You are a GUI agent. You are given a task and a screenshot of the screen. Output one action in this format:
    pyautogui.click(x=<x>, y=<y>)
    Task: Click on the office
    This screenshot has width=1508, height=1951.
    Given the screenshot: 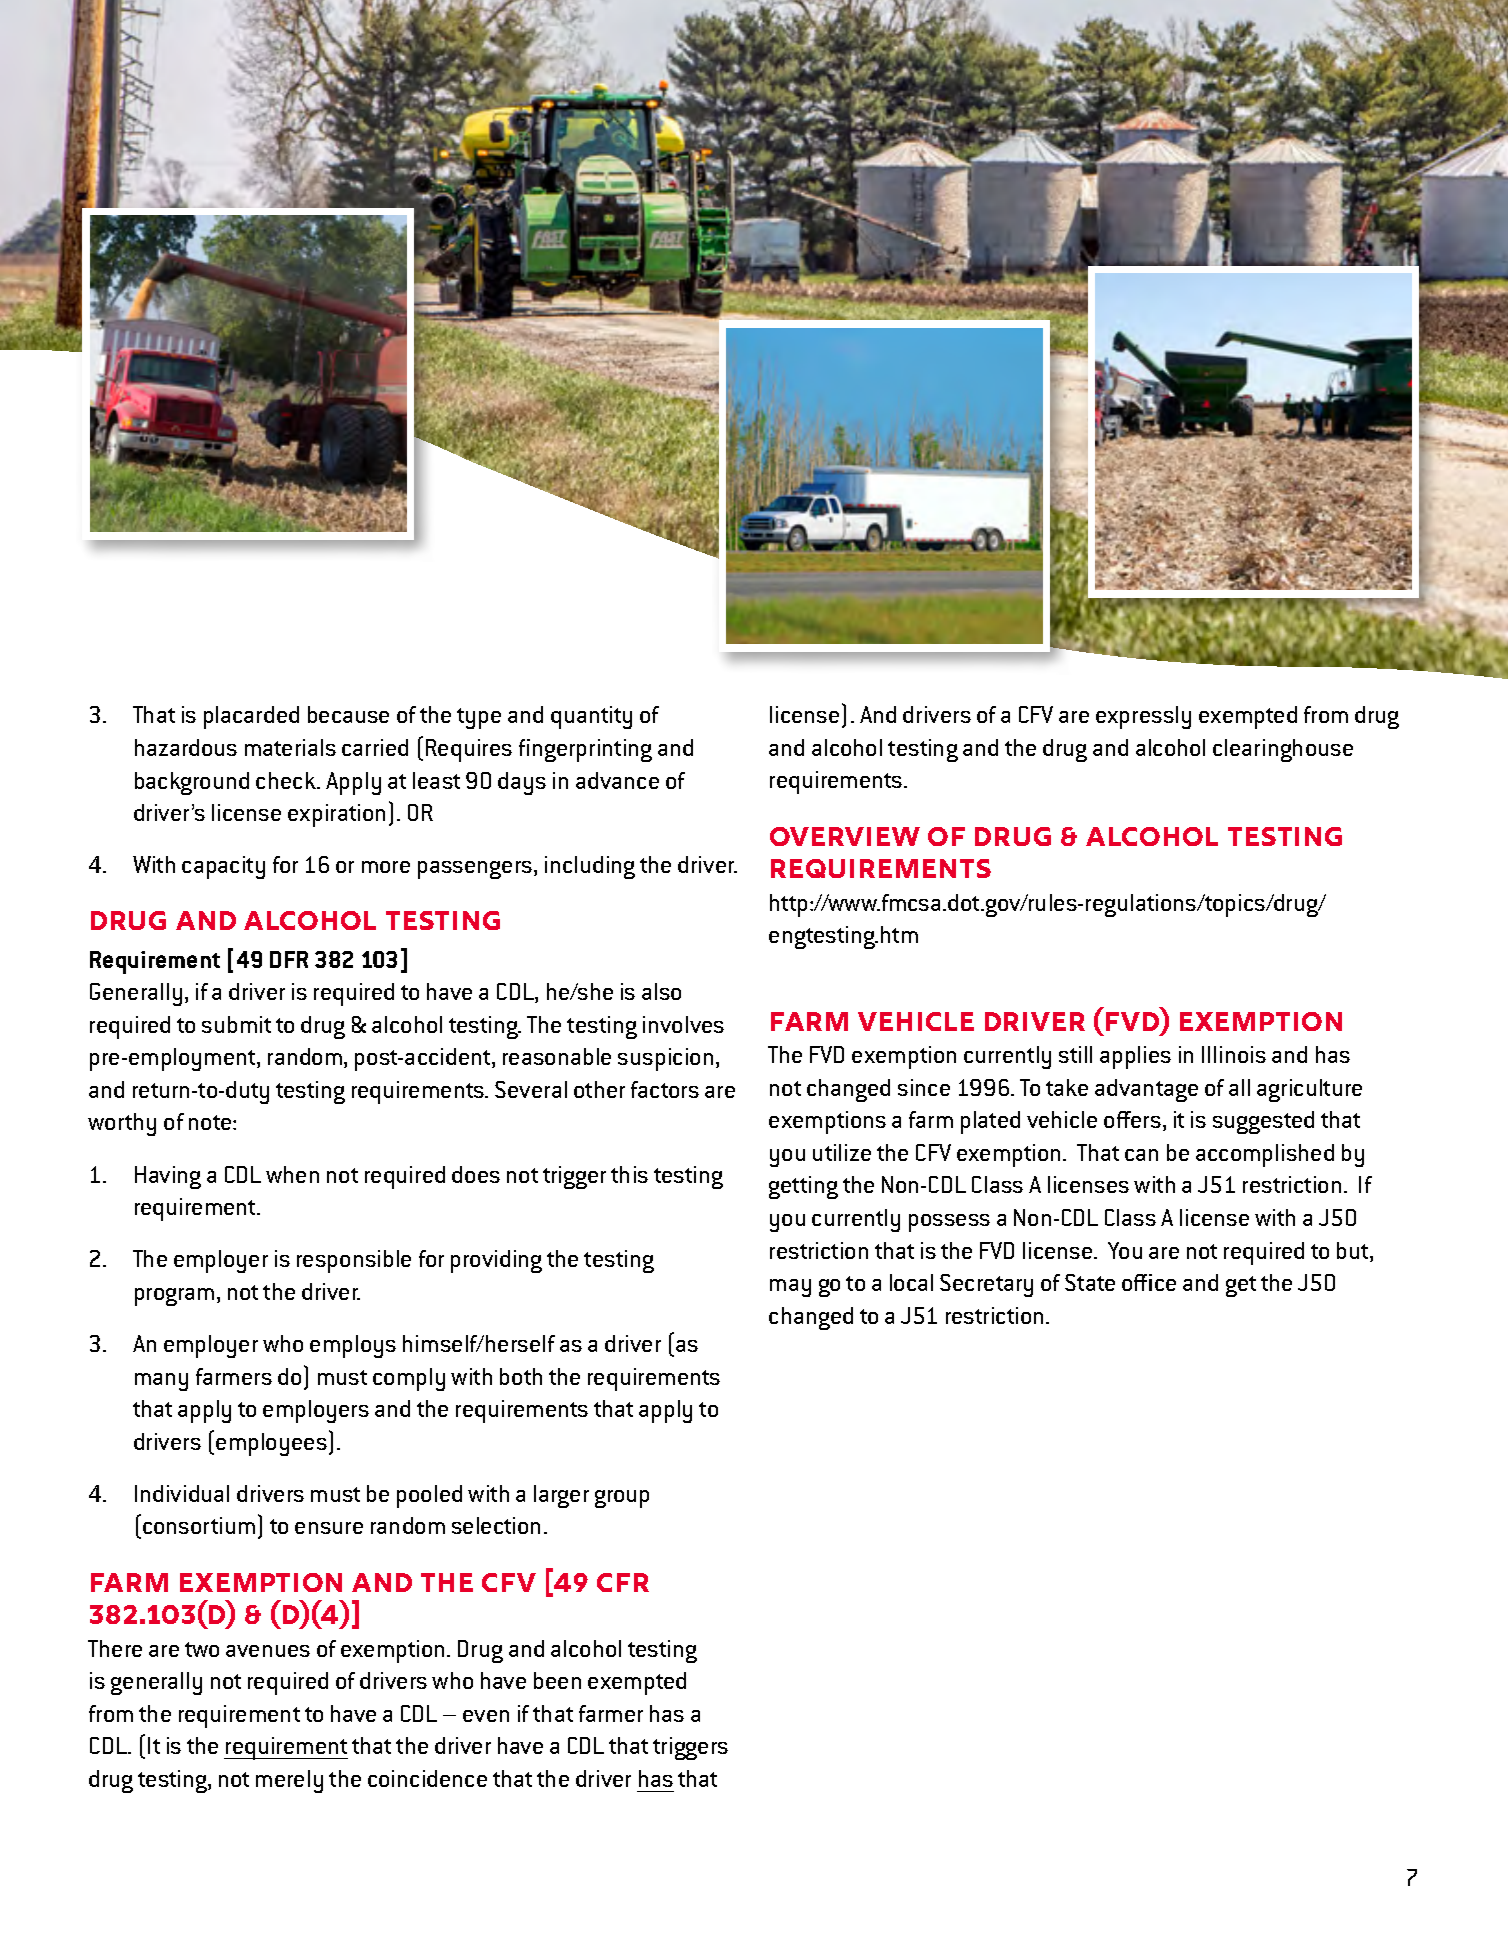 What is the action you would take?
    pyautogui.click(x=1149, y=1282)
